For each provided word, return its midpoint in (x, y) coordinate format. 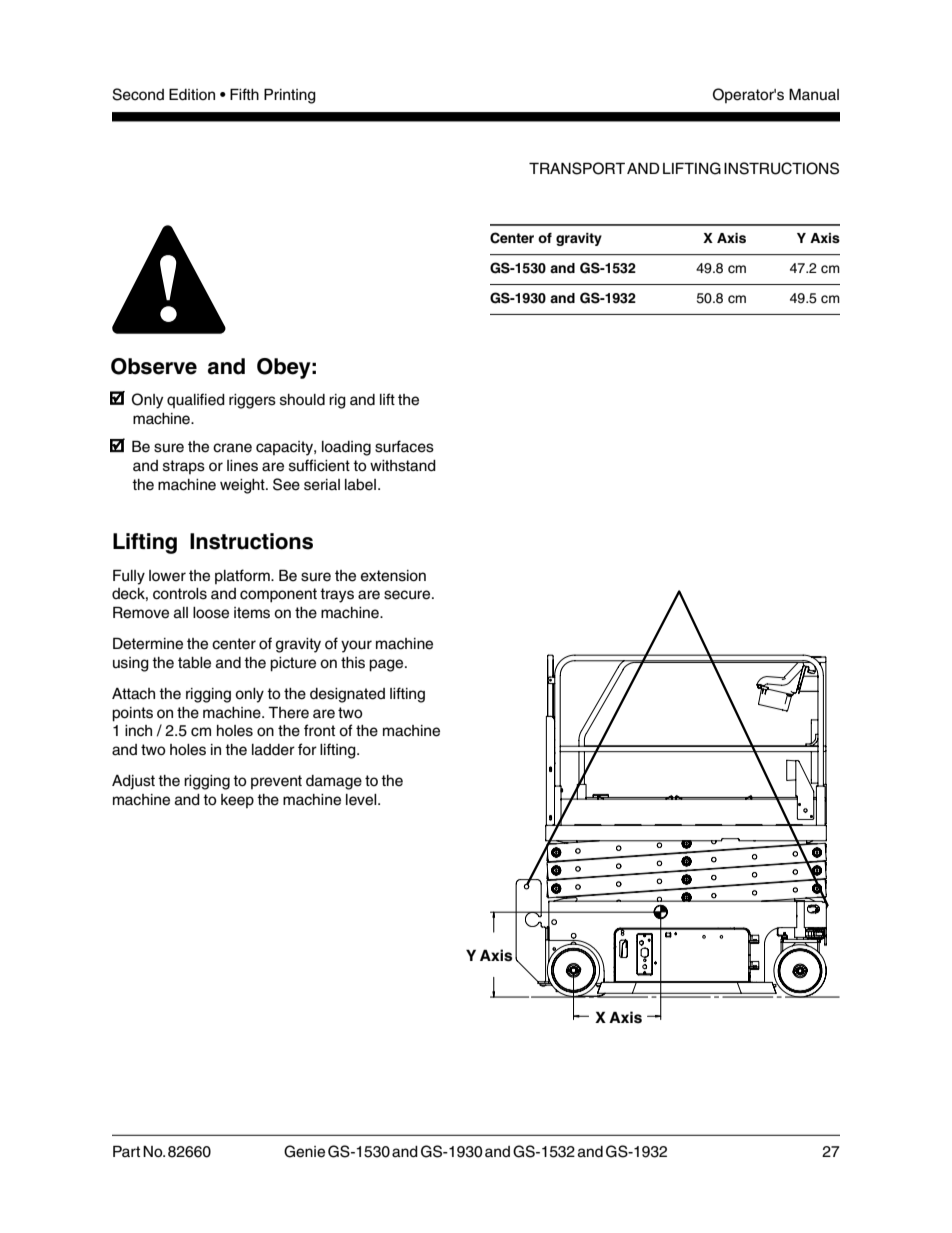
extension (393, 576)
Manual (814, 94)
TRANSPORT (577, 168)
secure (408, 595)
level (362, 800)
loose (211, 613)
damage (334, 782)
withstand (403, 466)
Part (126, 1151)
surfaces (404, 446)
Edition (192, 94)
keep (237, 801)
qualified (196, 400)
